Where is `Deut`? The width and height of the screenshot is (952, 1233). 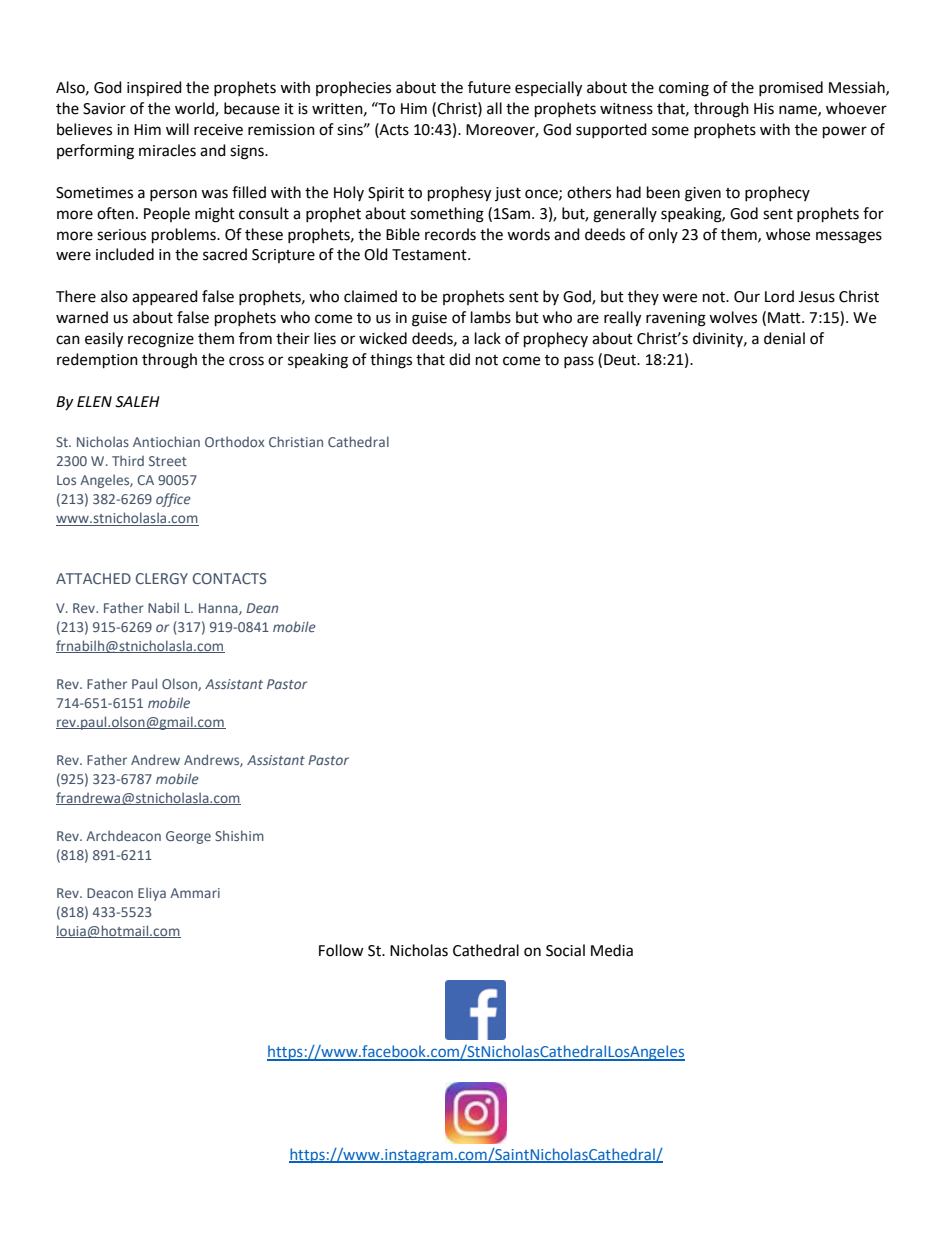 Deut is located at coordinates (621, 360).
